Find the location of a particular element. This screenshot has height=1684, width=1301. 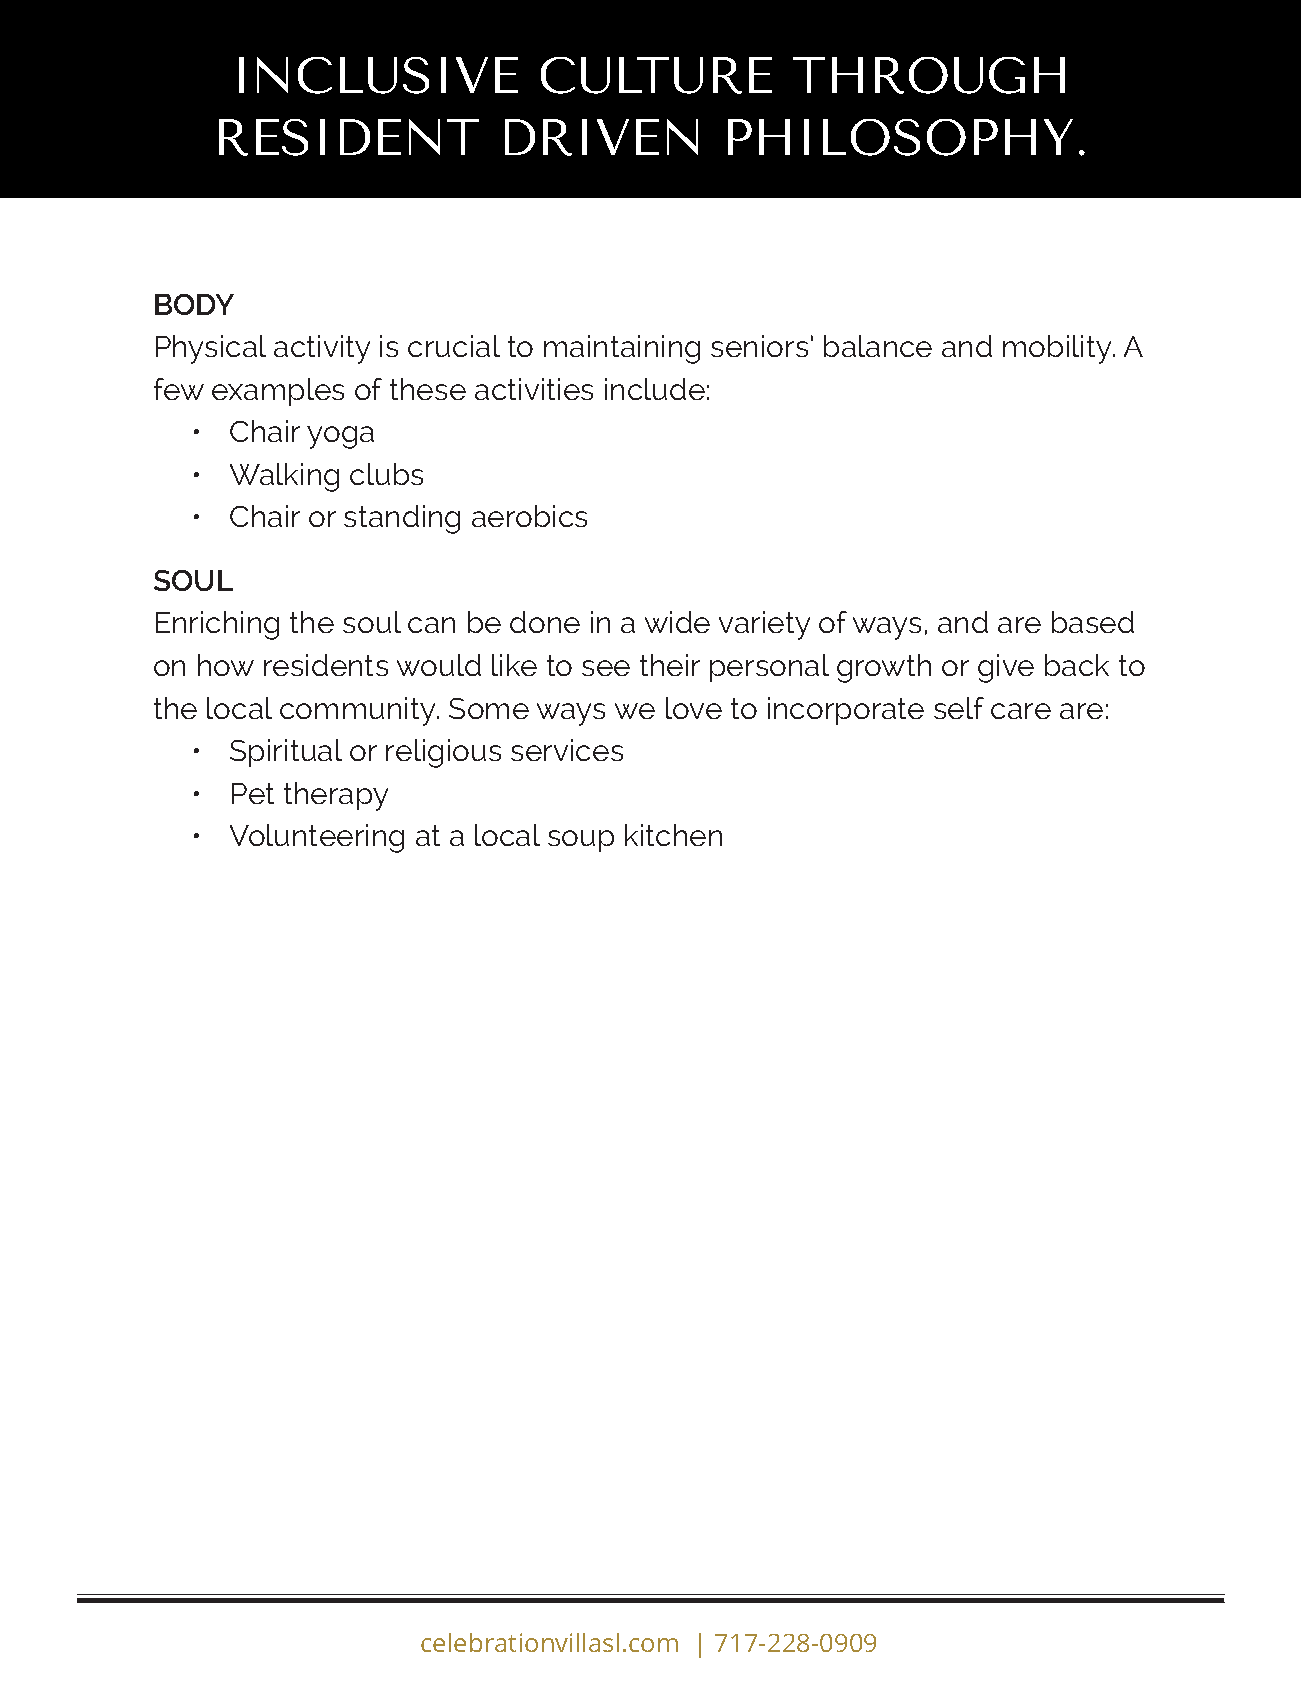

CULTURE is located at coordinates (656, 75).
